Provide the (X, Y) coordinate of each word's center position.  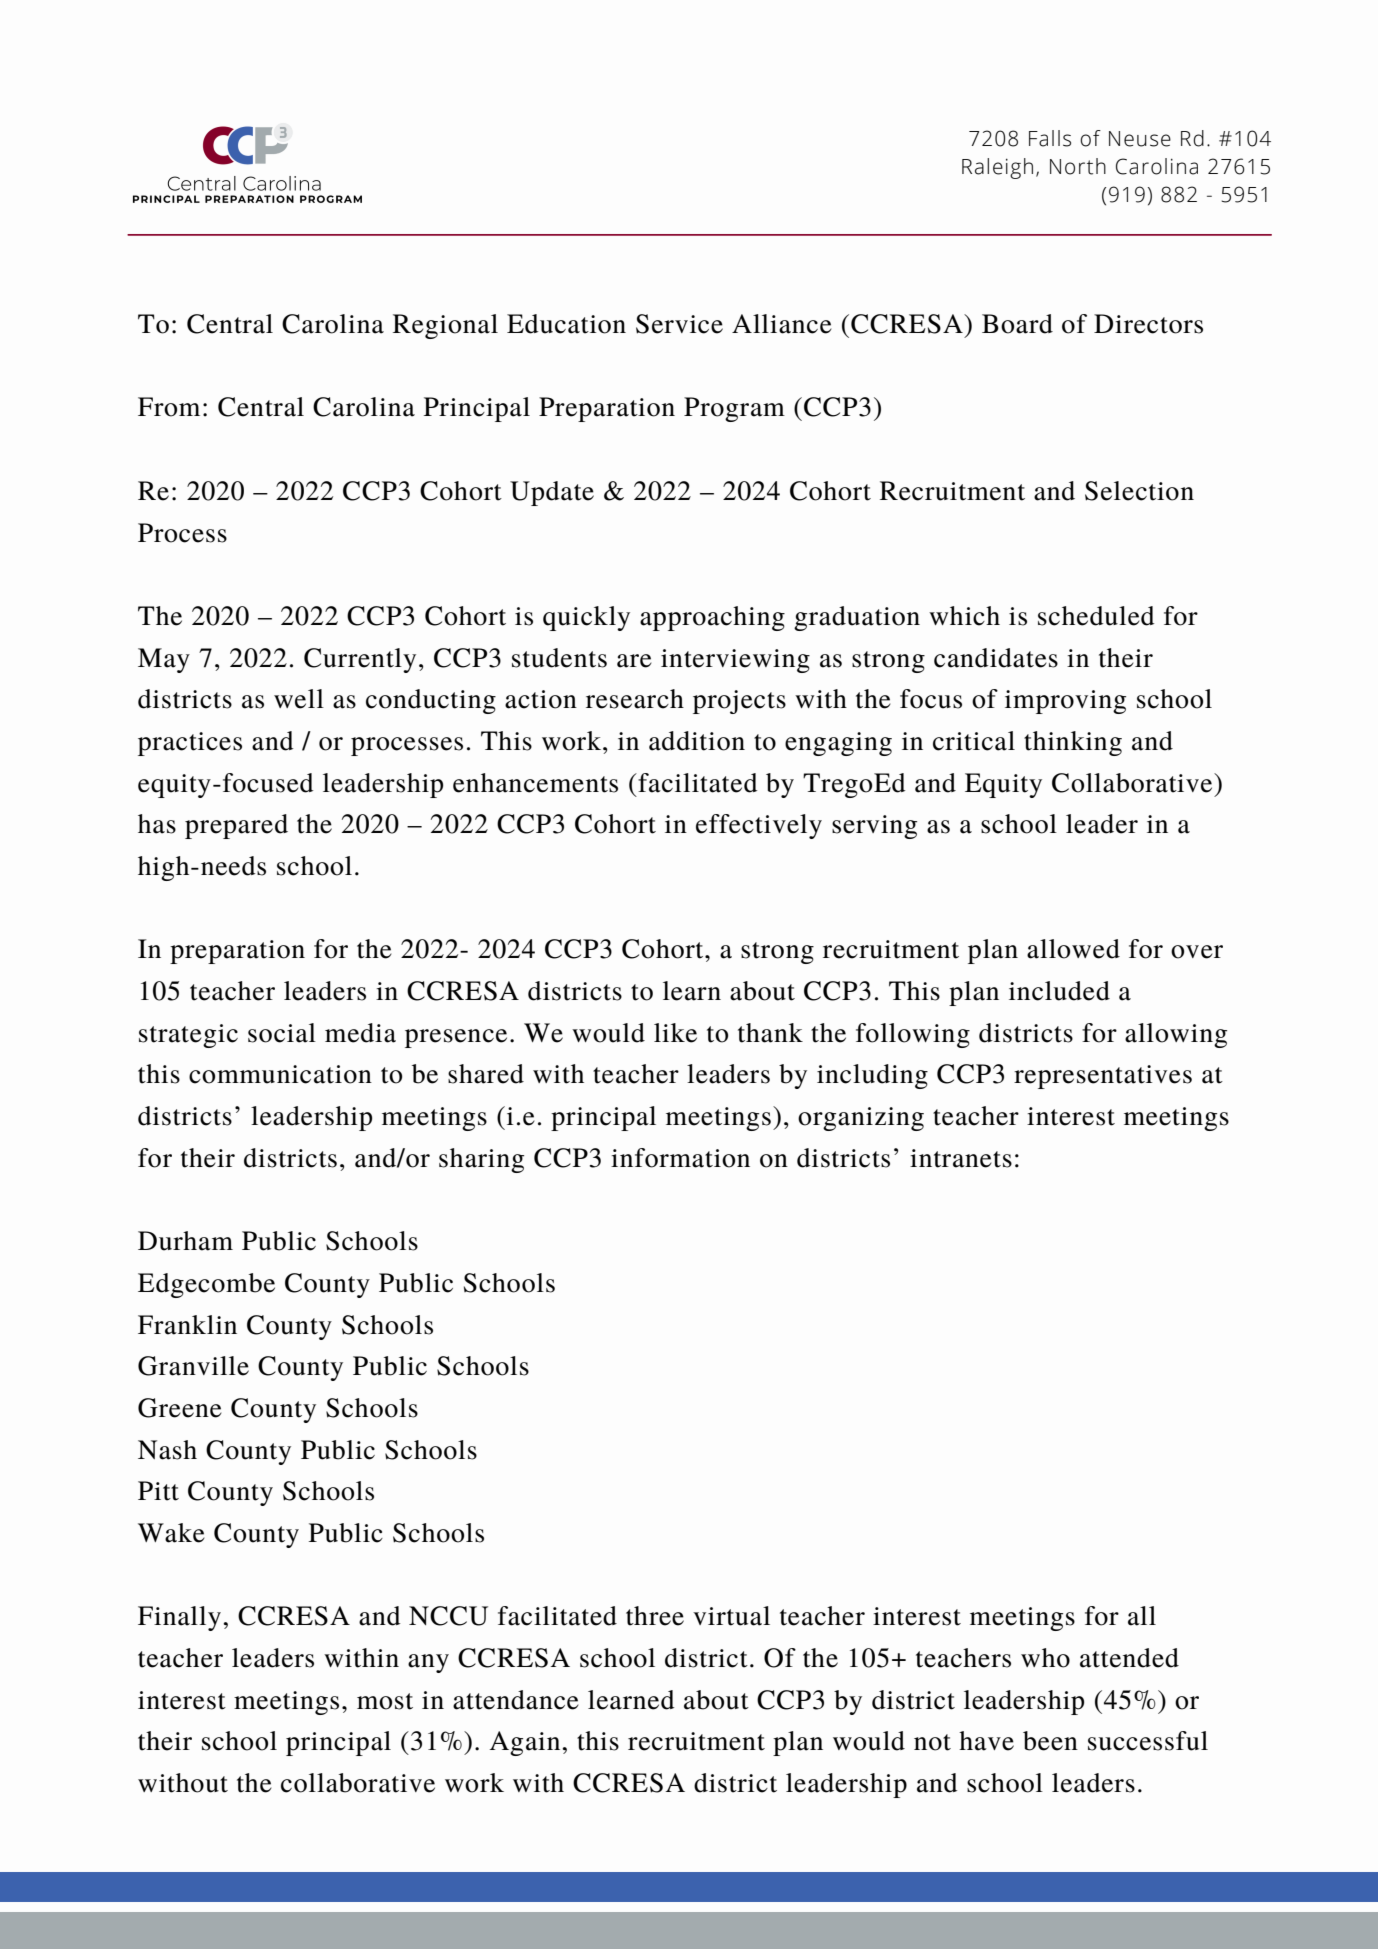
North (1078, 166)
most (385, 1701)
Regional (445, 326)
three (655, 1616)
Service (679, 324)
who (1045, 1658)
